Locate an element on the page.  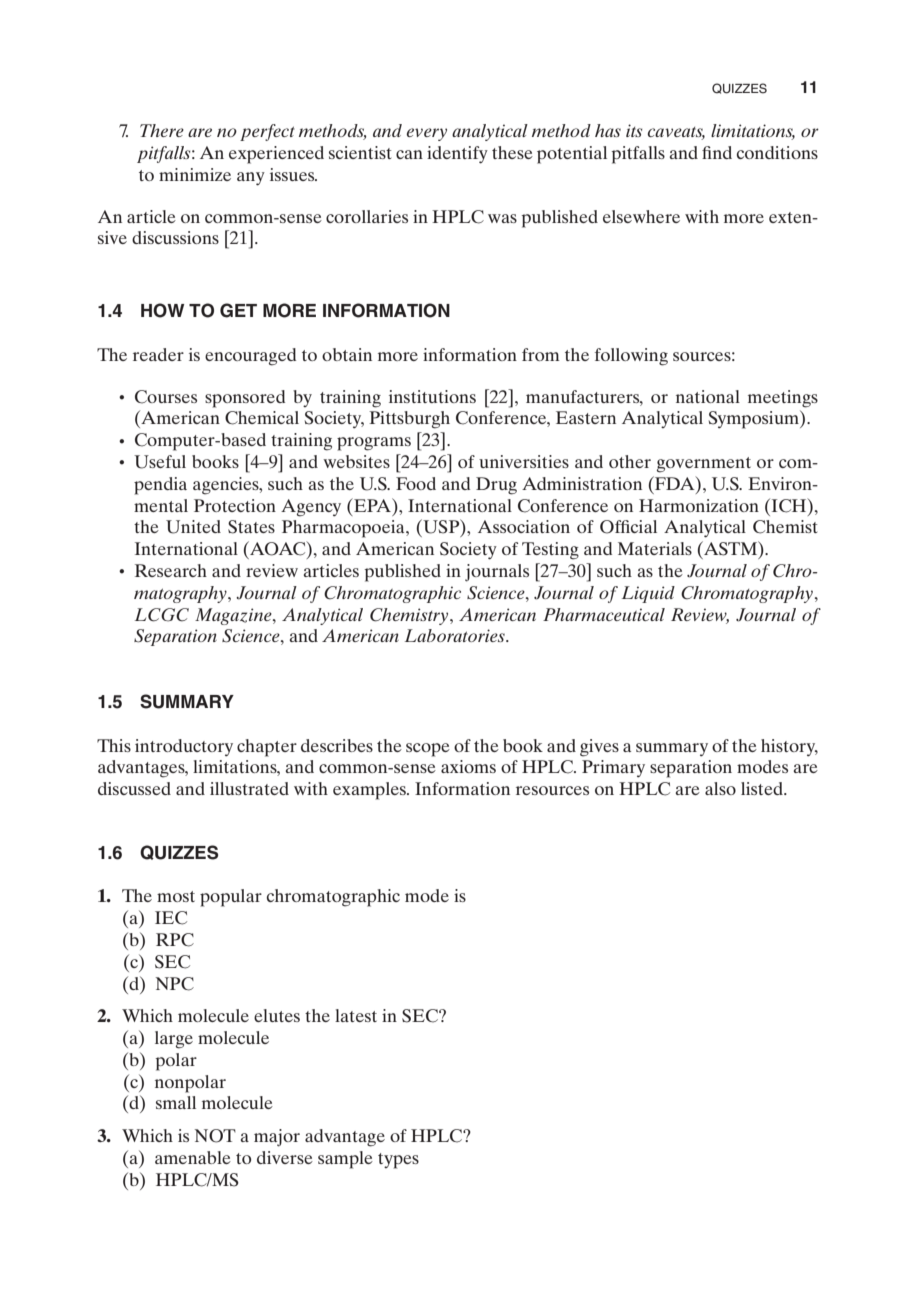
Food is located at coordinates (416, 483).
